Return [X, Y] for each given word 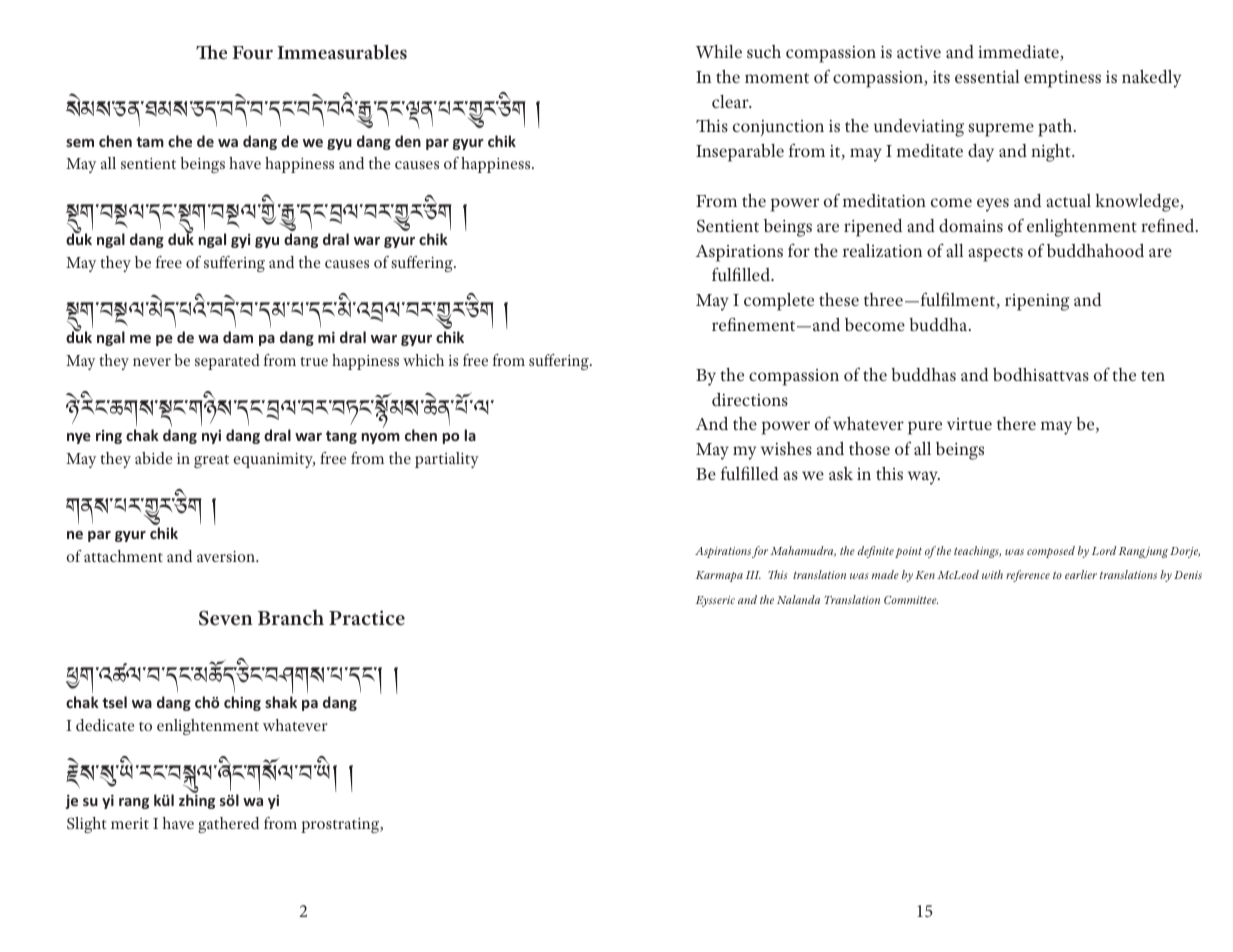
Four [252, 52]
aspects [995, 254]
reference [1028, 576]
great [211, 461]
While [719, 51]
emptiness [1062, 79]
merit [130, 823]
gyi [240, 241]
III [753, 575]
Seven [226, 618]
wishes [786, 448]
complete [779, 301]
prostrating [341, 825]
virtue [969, 424]
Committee [911, 600]
